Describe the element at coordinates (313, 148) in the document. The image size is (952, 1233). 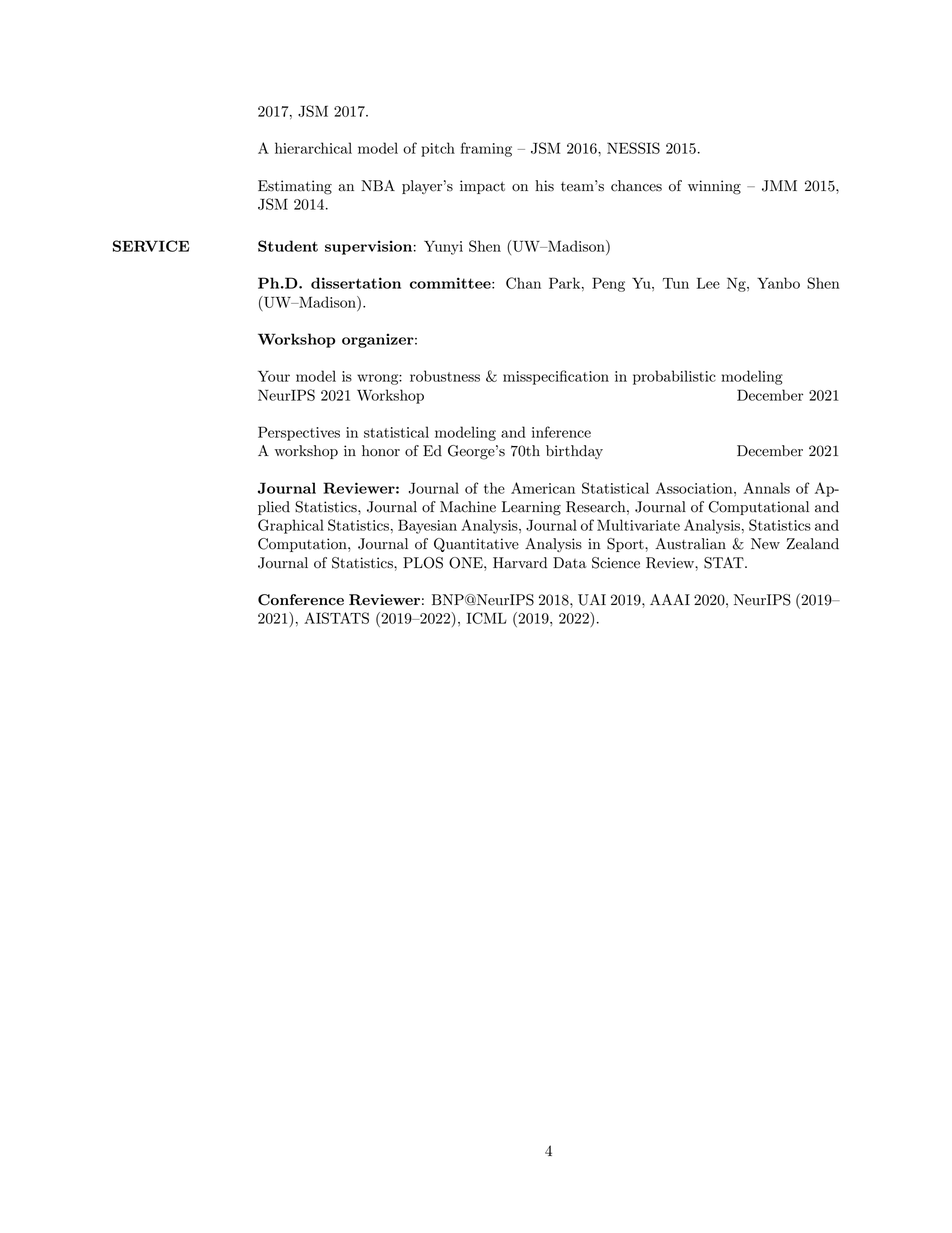
I see `hierarchical` at that location.
